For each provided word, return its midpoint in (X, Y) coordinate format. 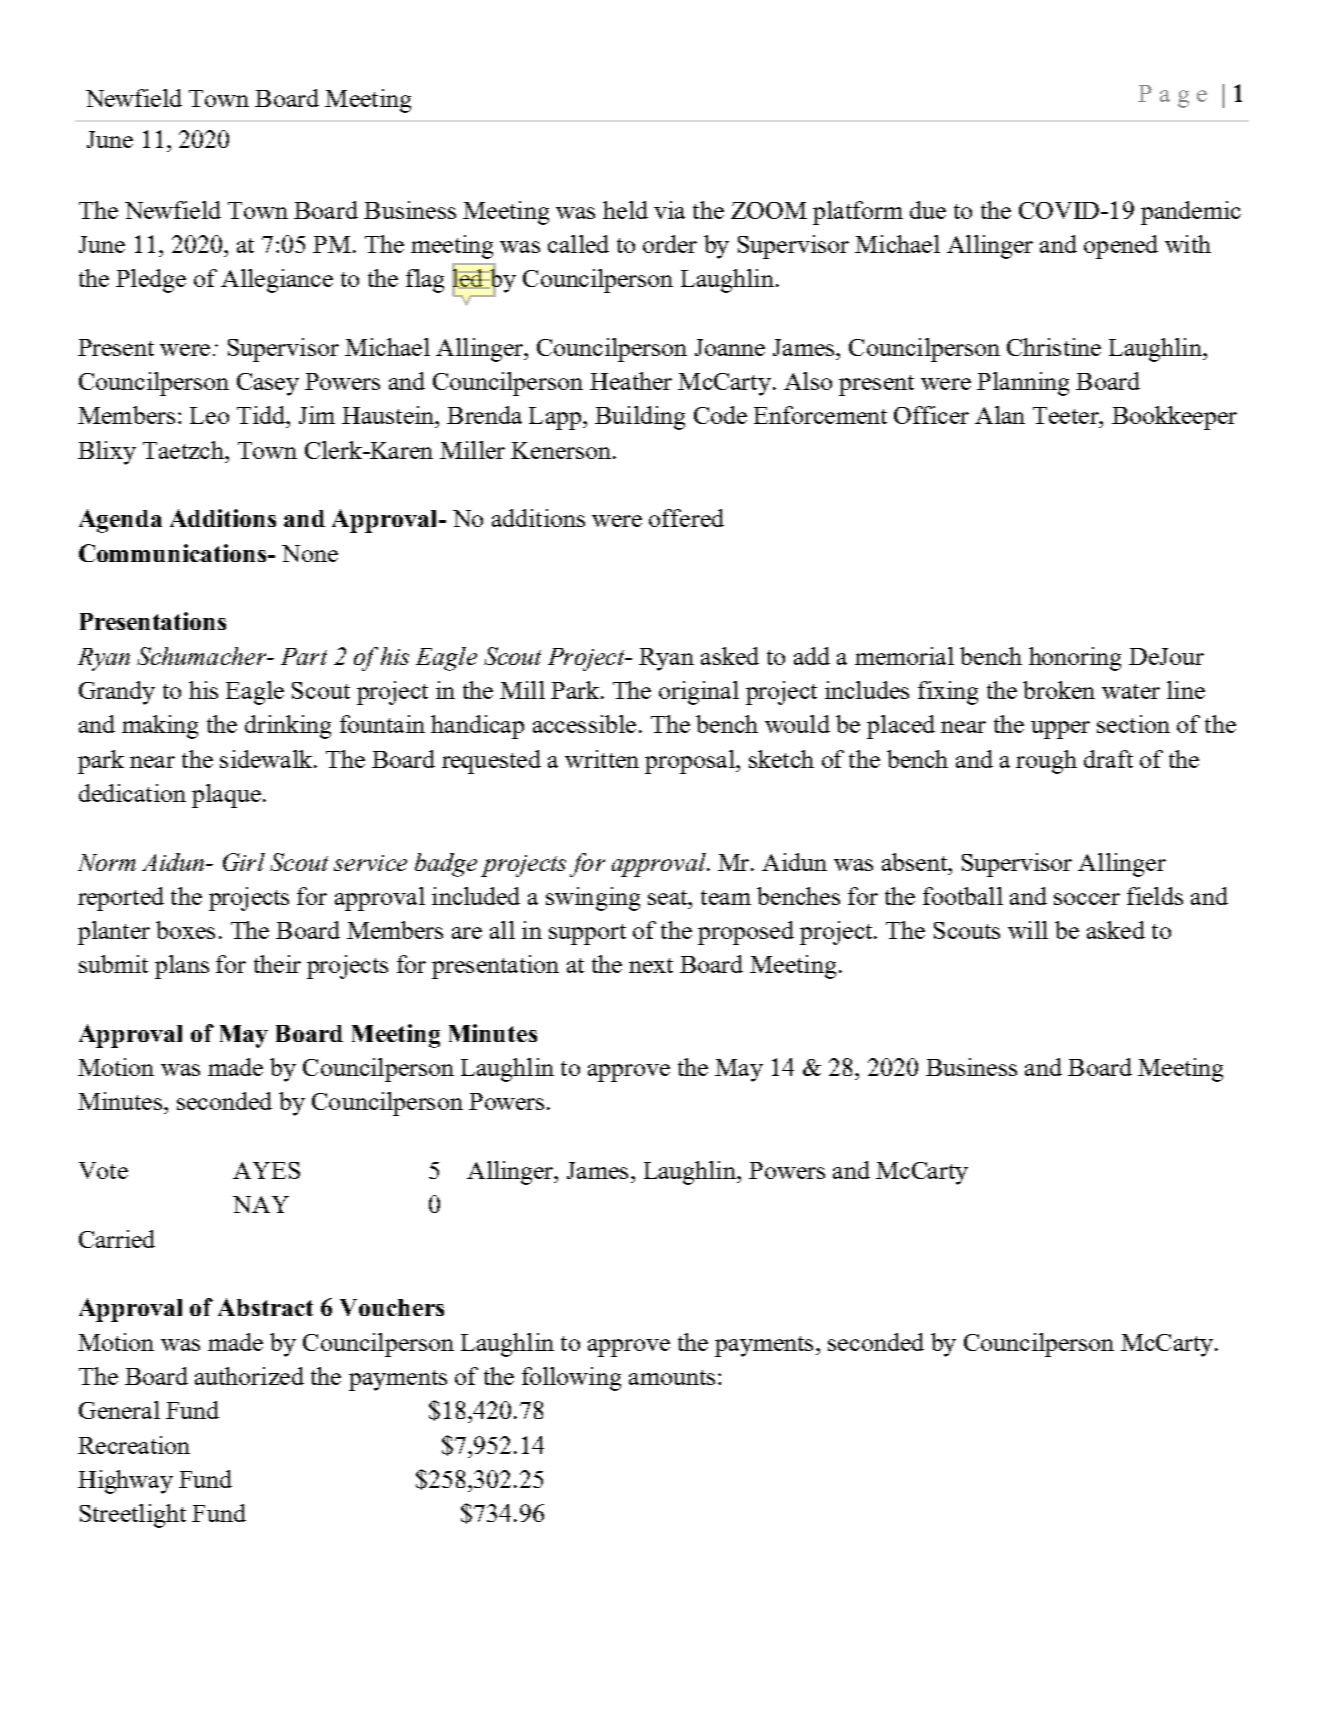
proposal (691, 762)
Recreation (134, 1445)
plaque (226, 796)
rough (1046, 762)
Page (1172, 96)
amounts (672, 1377)
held (625, 210)
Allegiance (277, 281)
